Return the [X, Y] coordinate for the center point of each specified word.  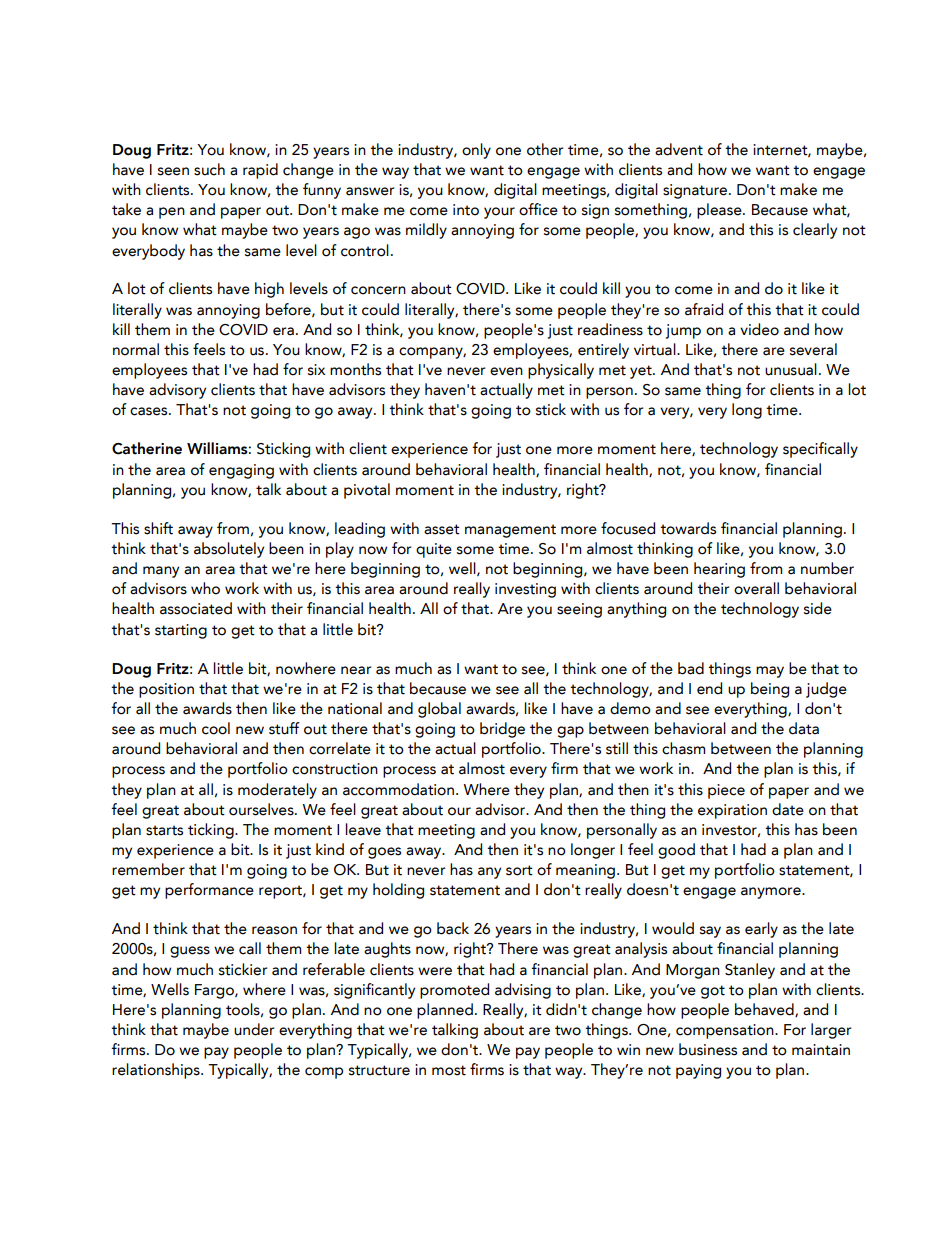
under [254, 1029]
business [708, 1049]
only [476, 151]
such [209, 169]
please [720, 211]
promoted [454, 991]
